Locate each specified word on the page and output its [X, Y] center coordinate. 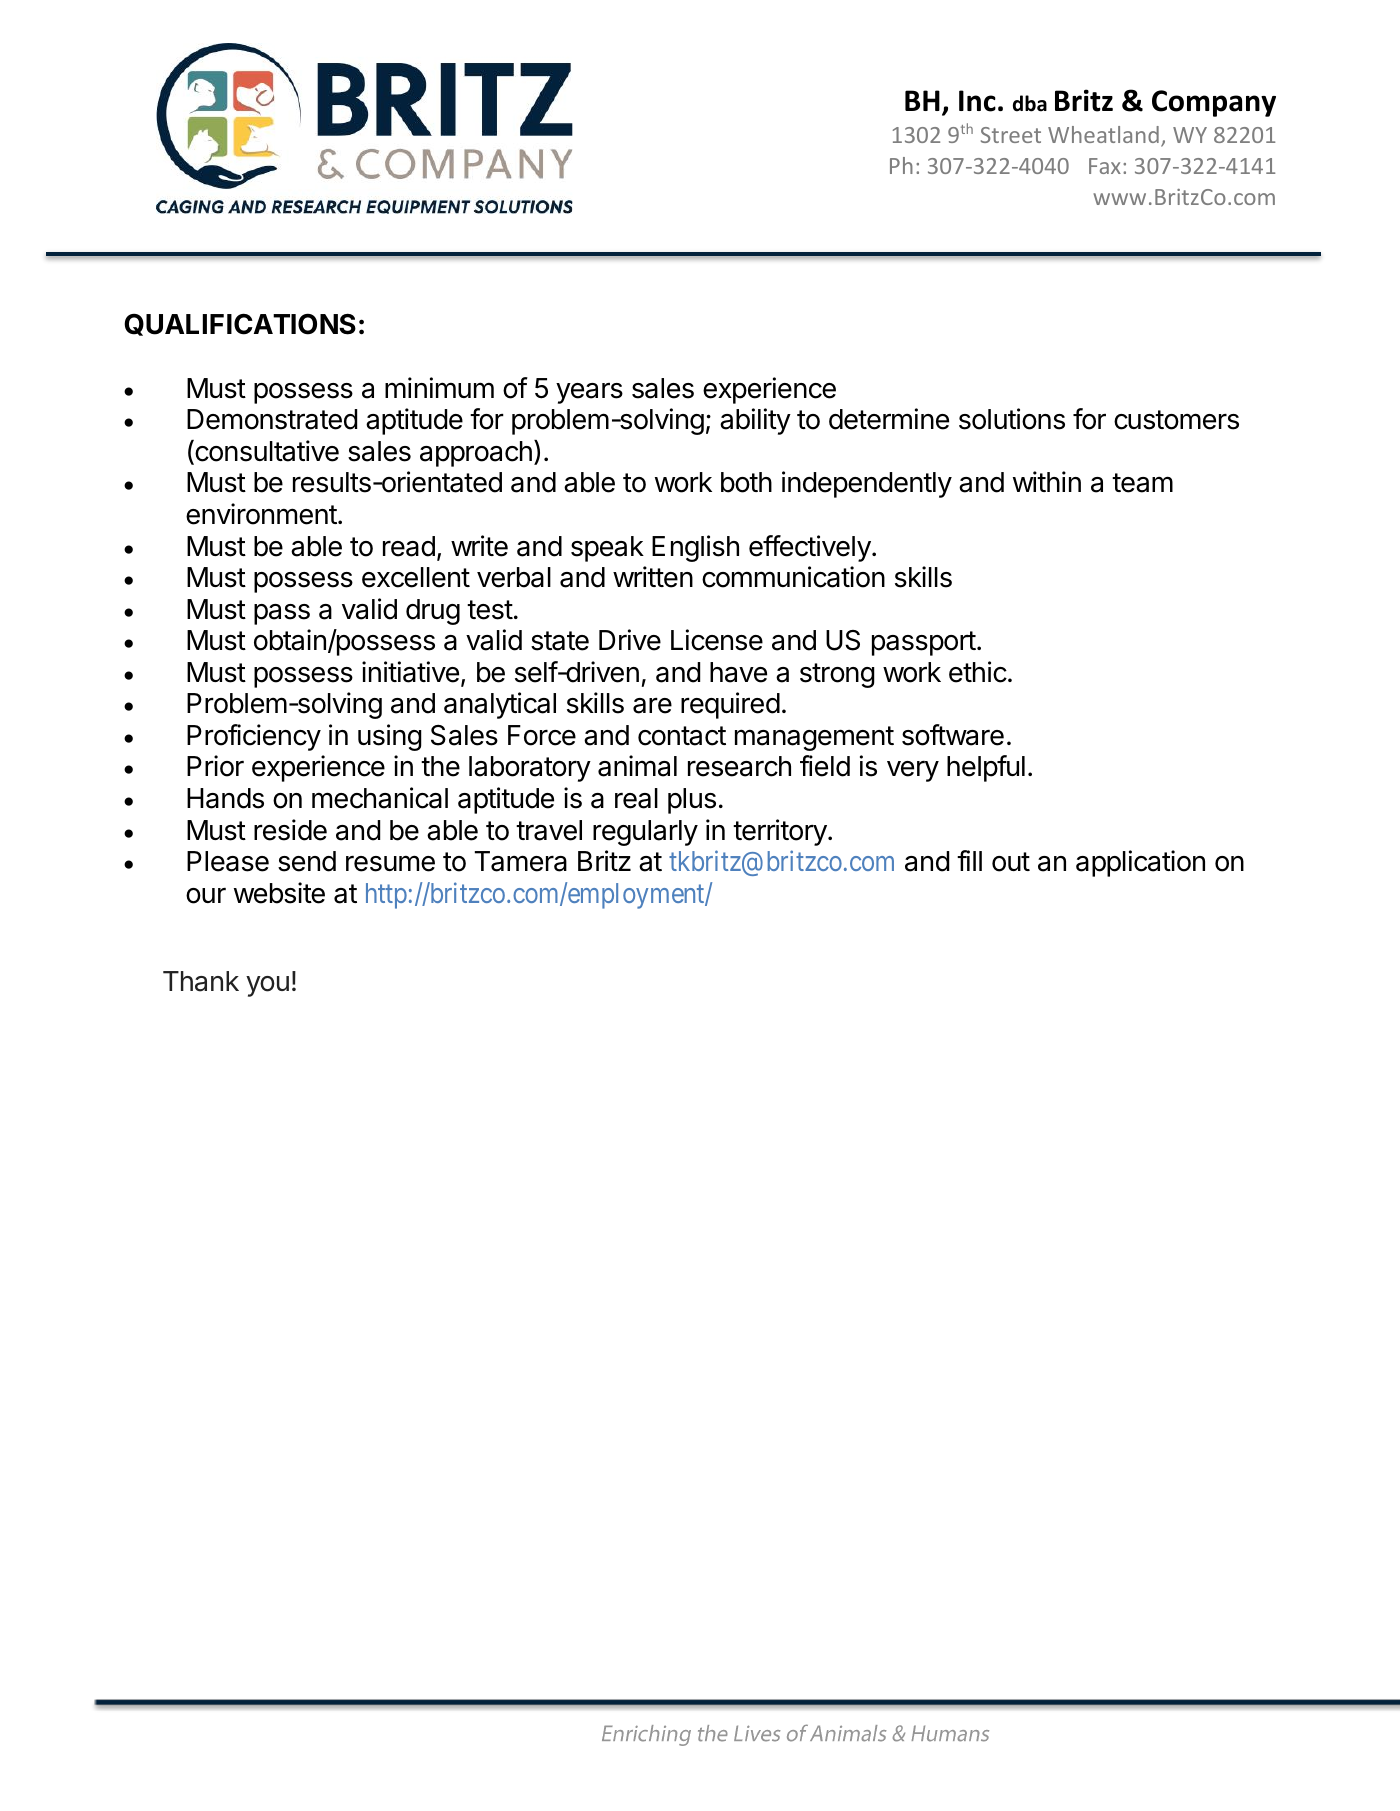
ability [755, 421]
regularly [645, 833]
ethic [978, 672]
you [267, 986]
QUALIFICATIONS [240, 324]
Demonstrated [272, 419]
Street [1011, 135]
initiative [410, 672]
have [738, 672]
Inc [977, 101]
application [1140, 863]
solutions [1012, 419]
